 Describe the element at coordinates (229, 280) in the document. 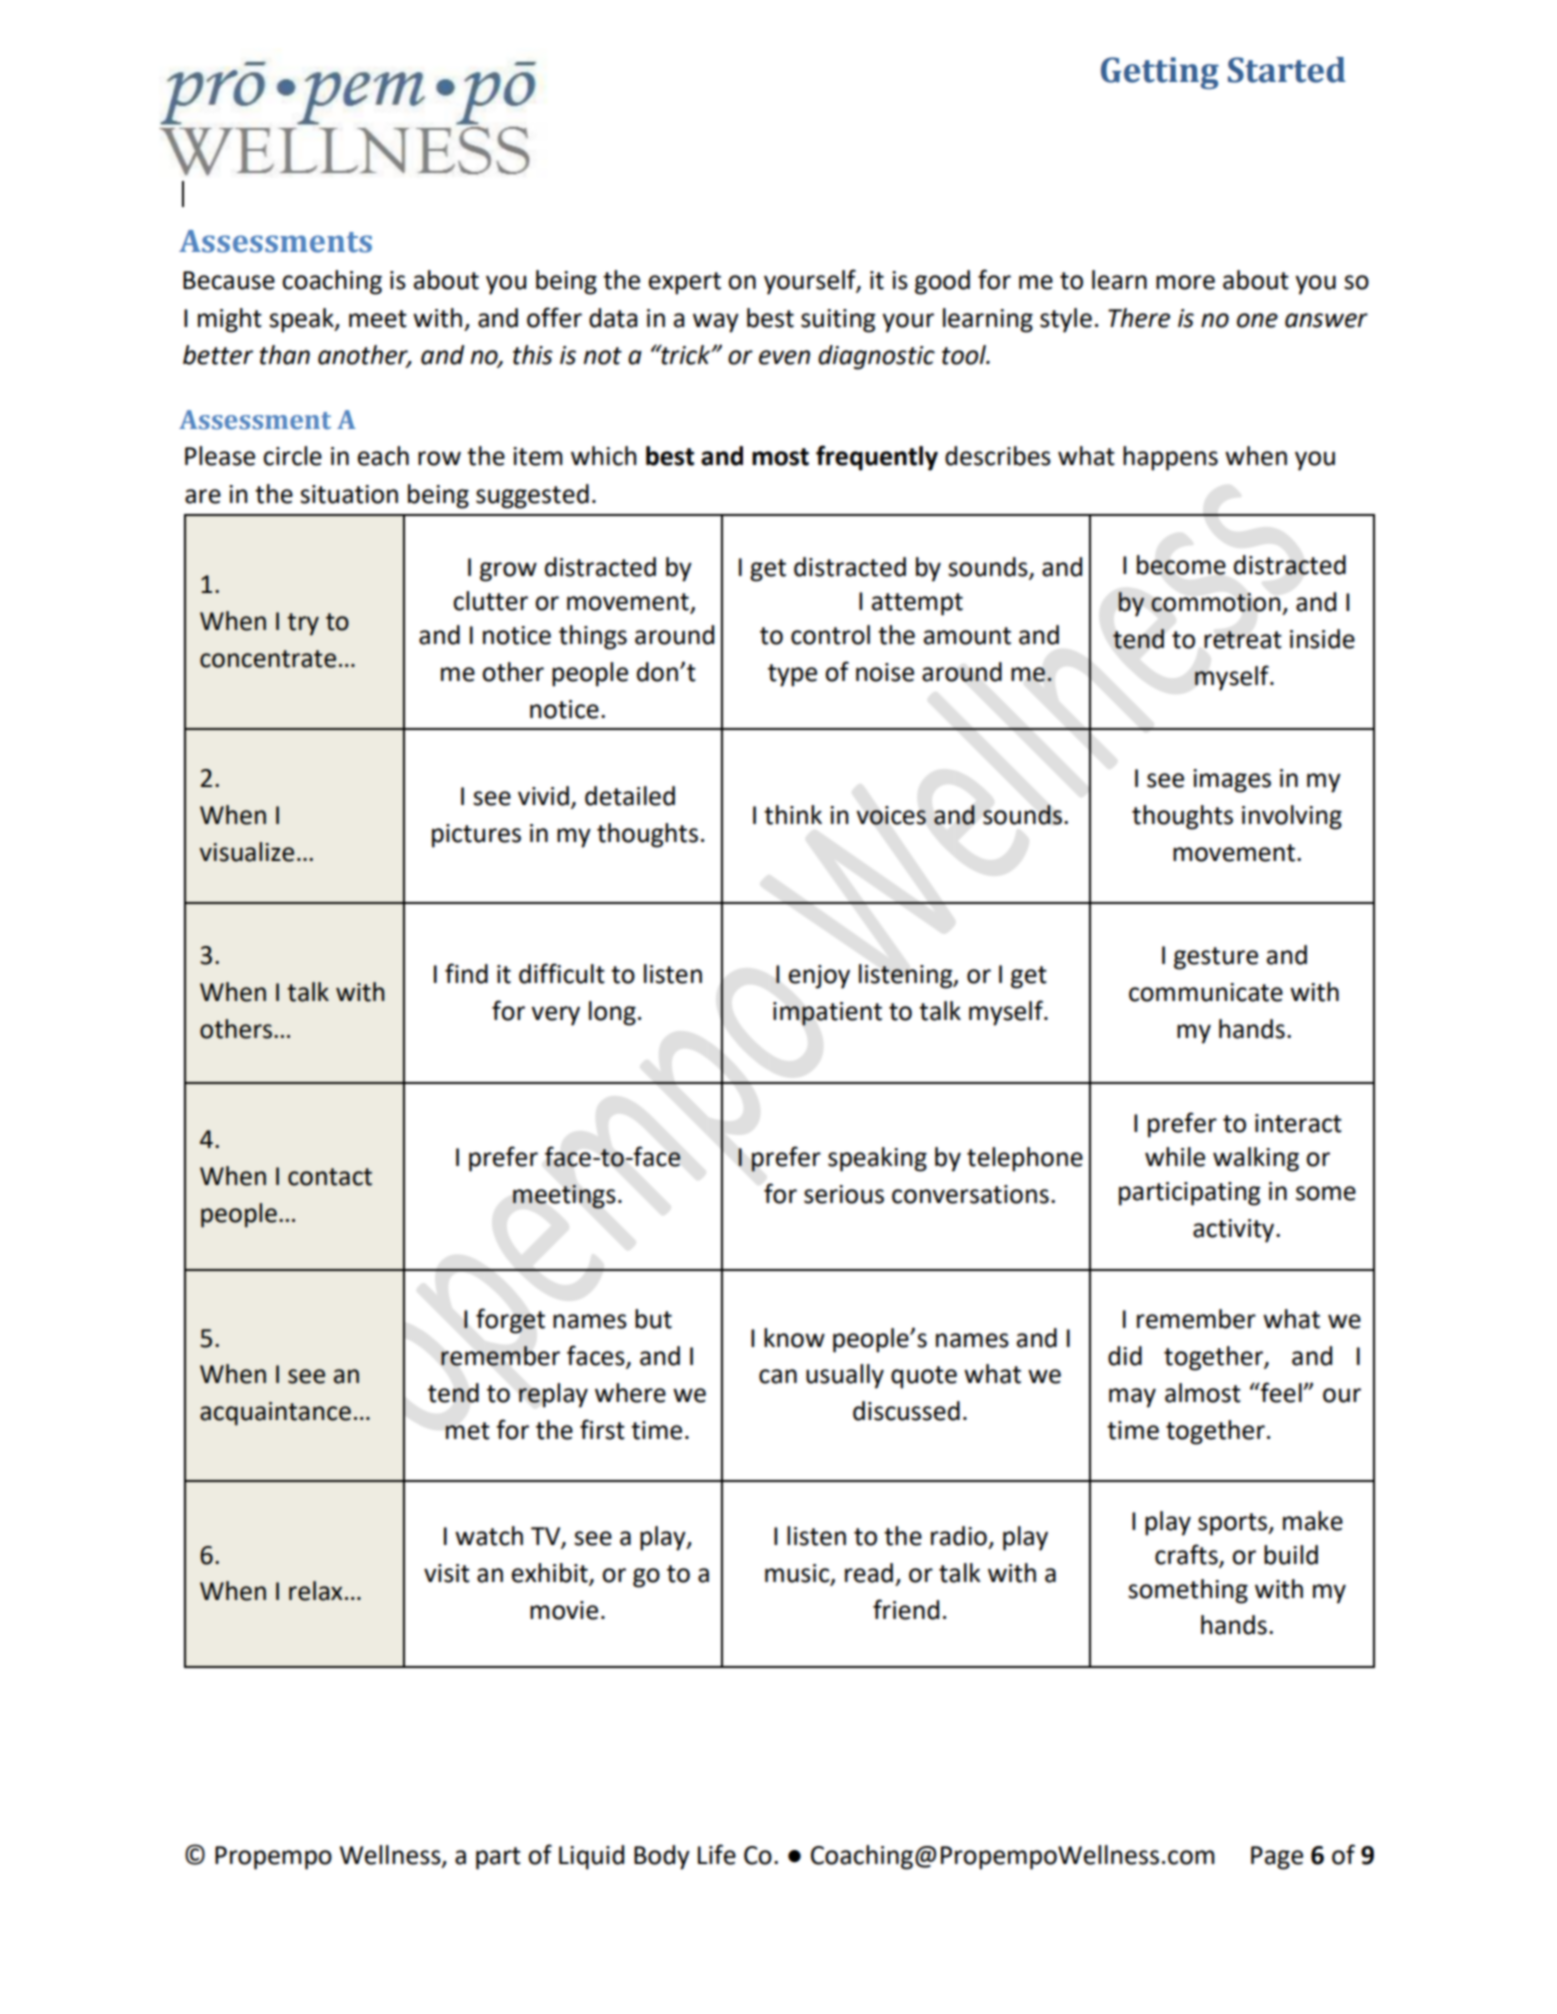

I see `Because` at that location.
